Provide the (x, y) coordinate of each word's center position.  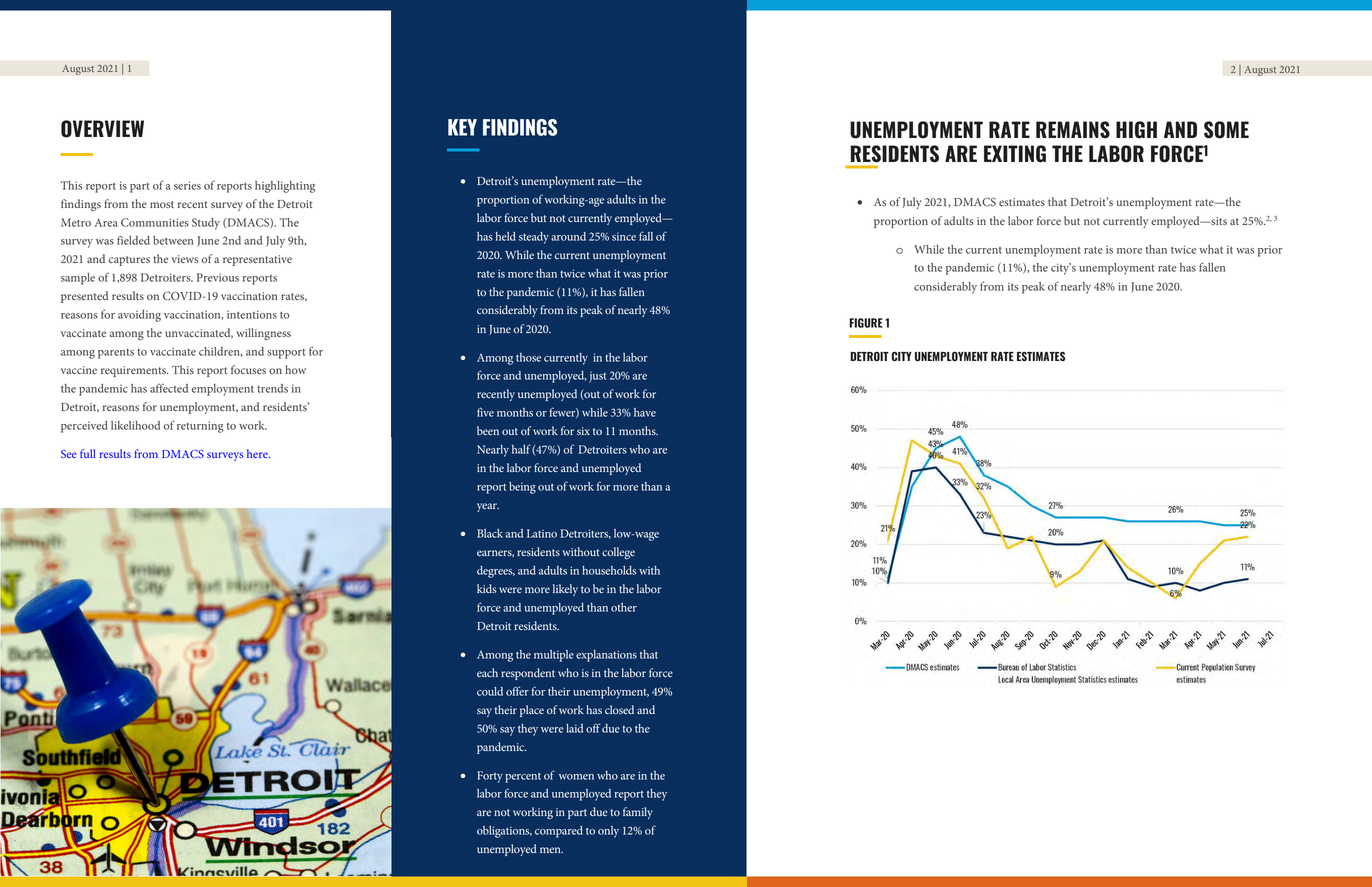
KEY (462, 127)
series (187, 185)
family (638, 813)
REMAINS (1073, 130)
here (258, 453)
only (608, 832)
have (645, 412)
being (522, 488)
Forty (490, 777)
